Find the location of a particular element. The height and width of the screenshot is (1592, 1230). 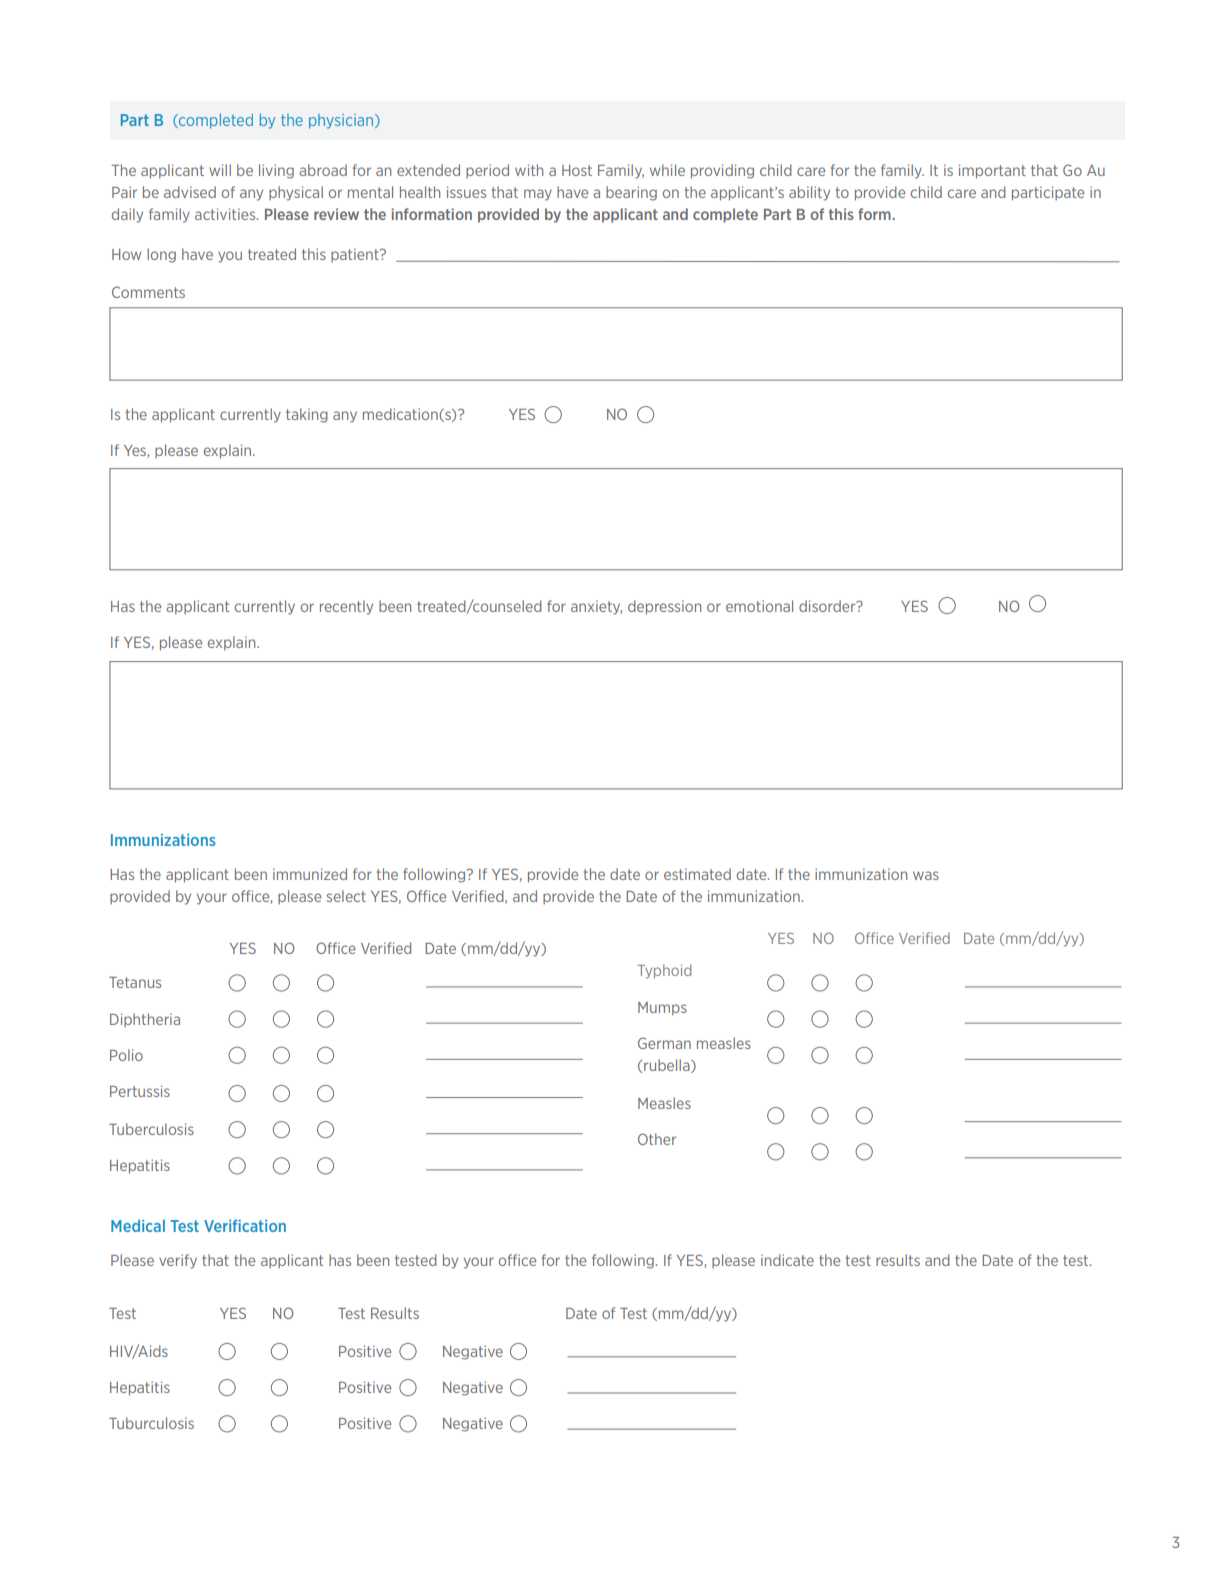

estimated is located at coordinates (697, 874).
